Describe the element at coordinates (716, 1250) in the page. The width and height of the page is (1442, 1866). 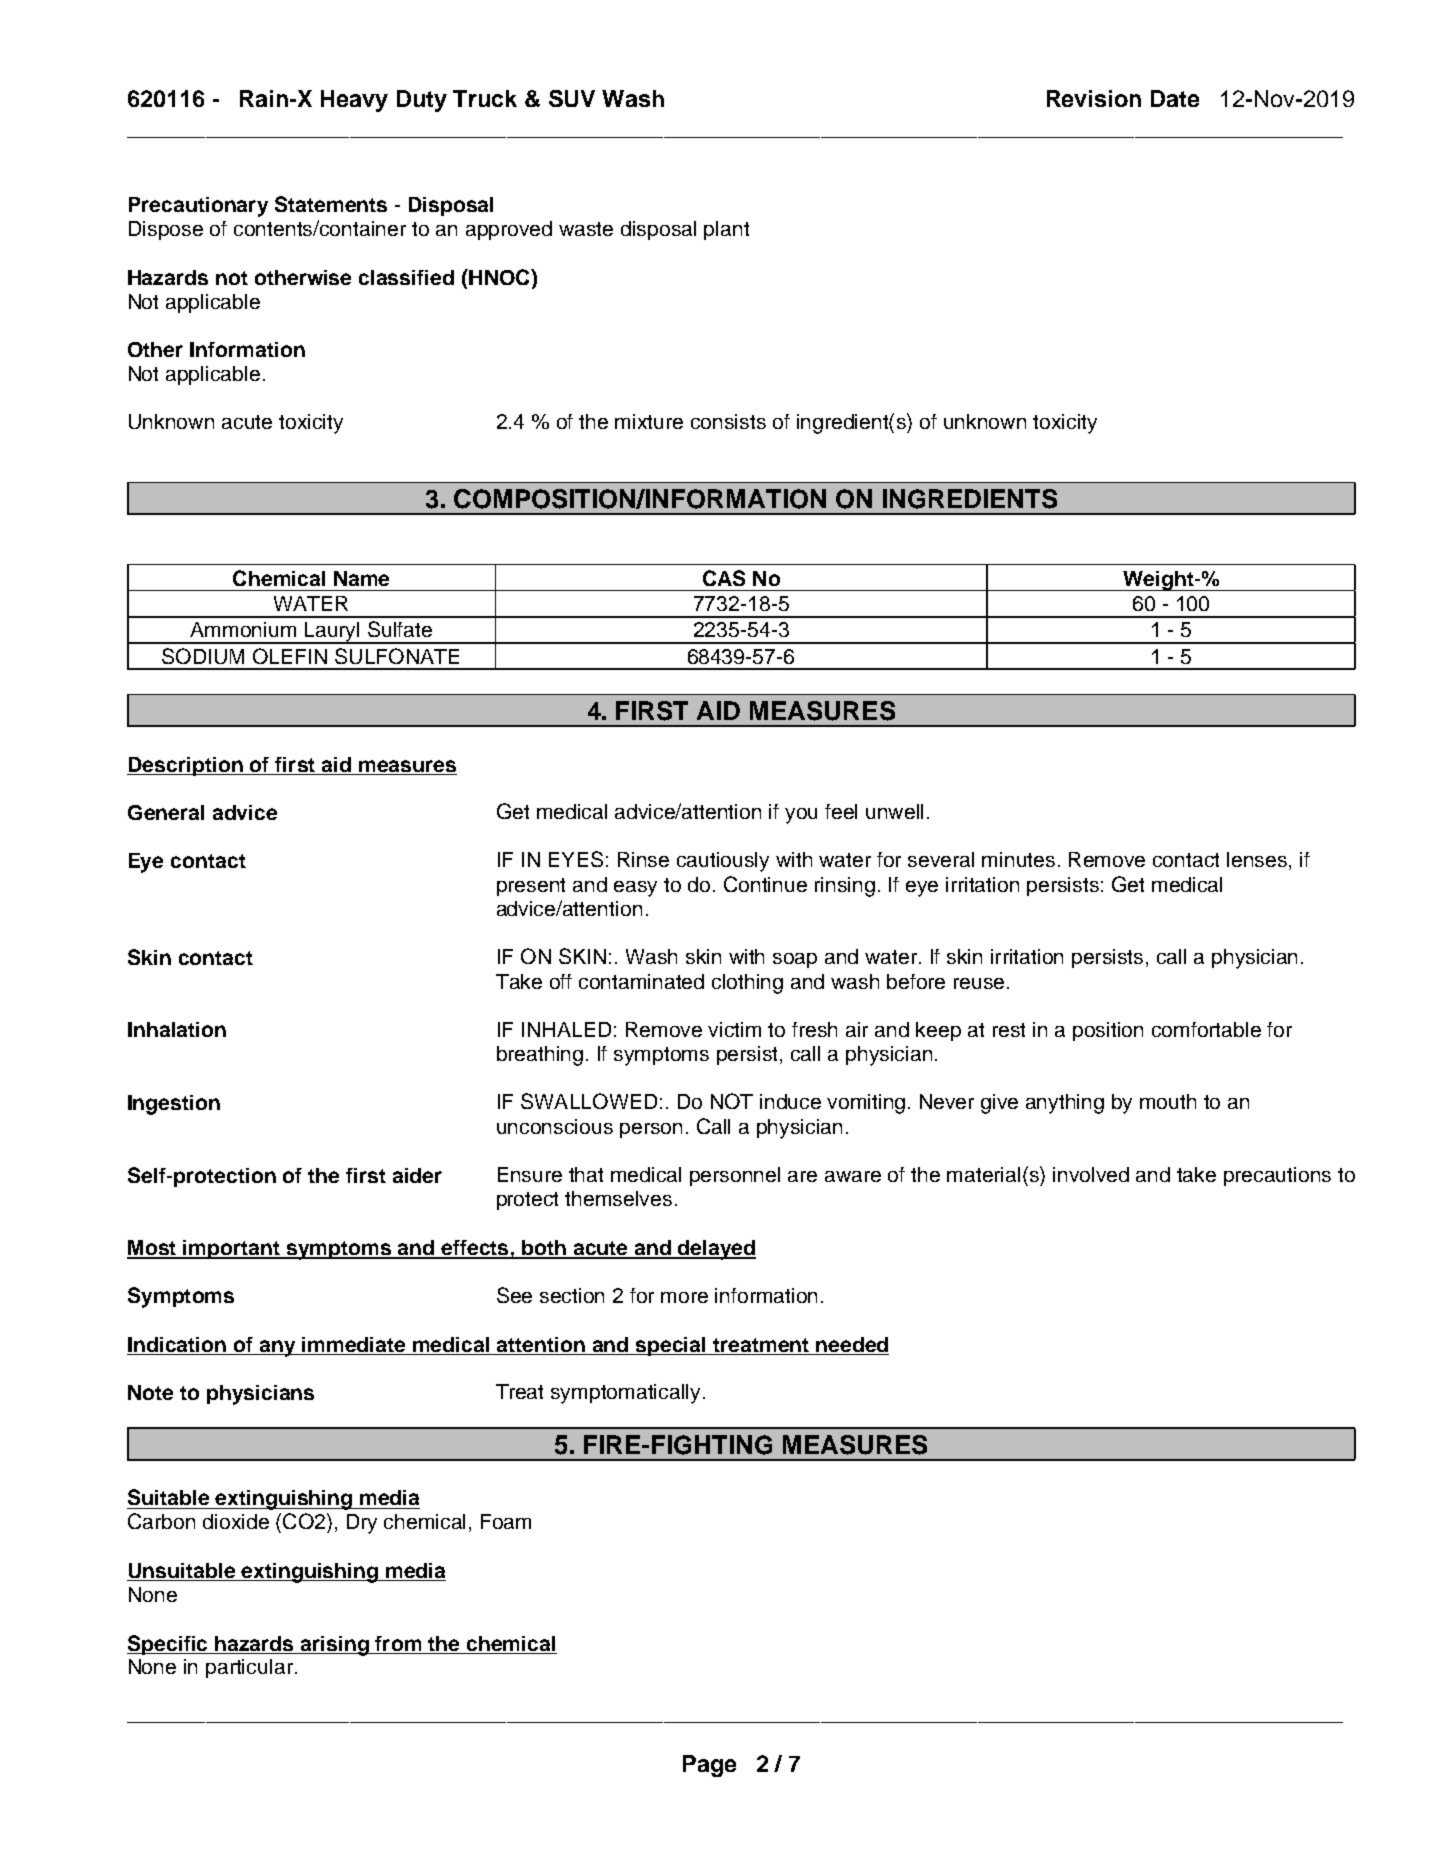
I see `delayed` at that location.
